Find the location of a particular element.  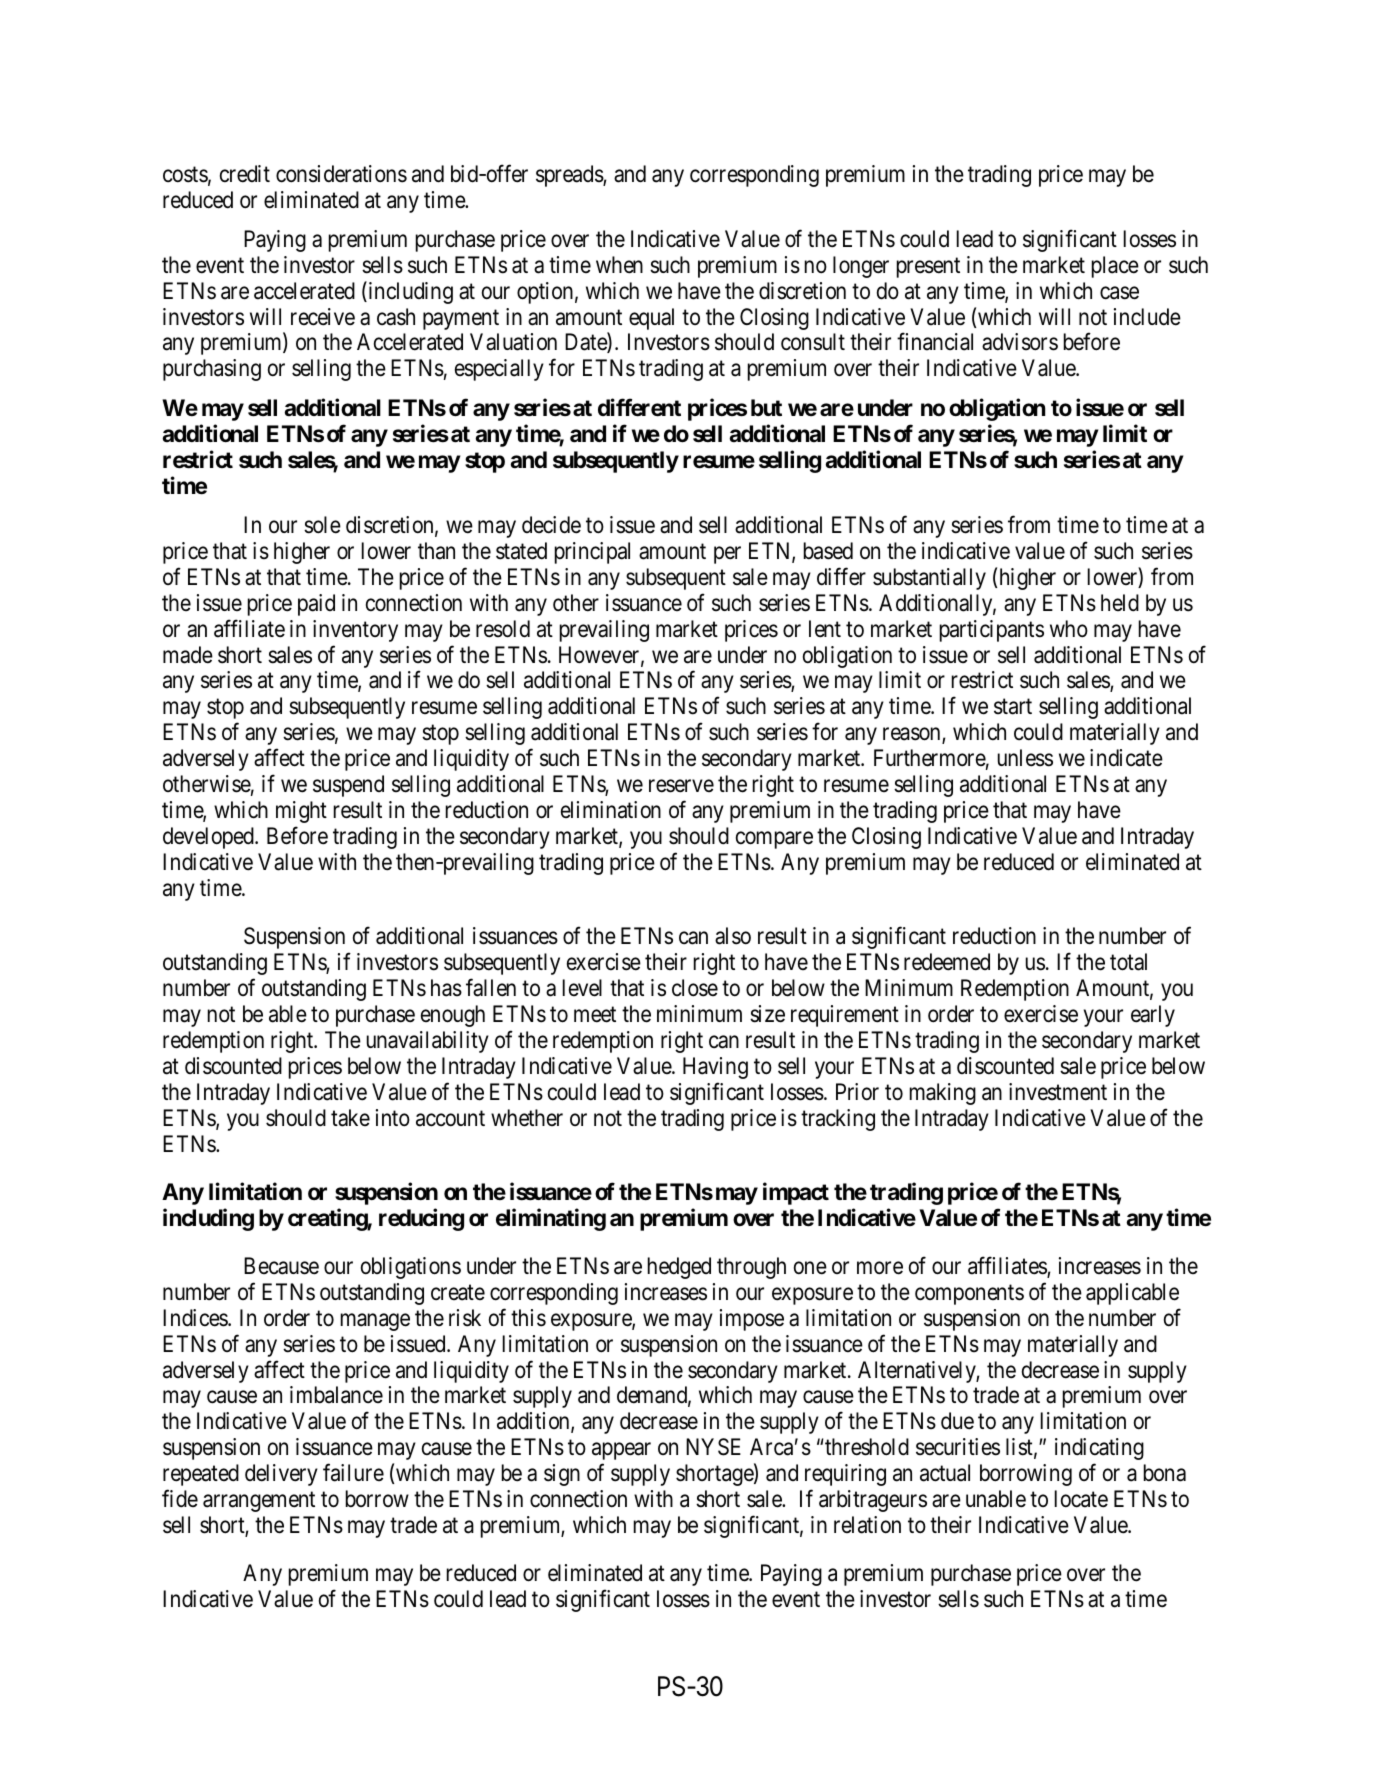

delivery is located at coordinates (281, 1475).
